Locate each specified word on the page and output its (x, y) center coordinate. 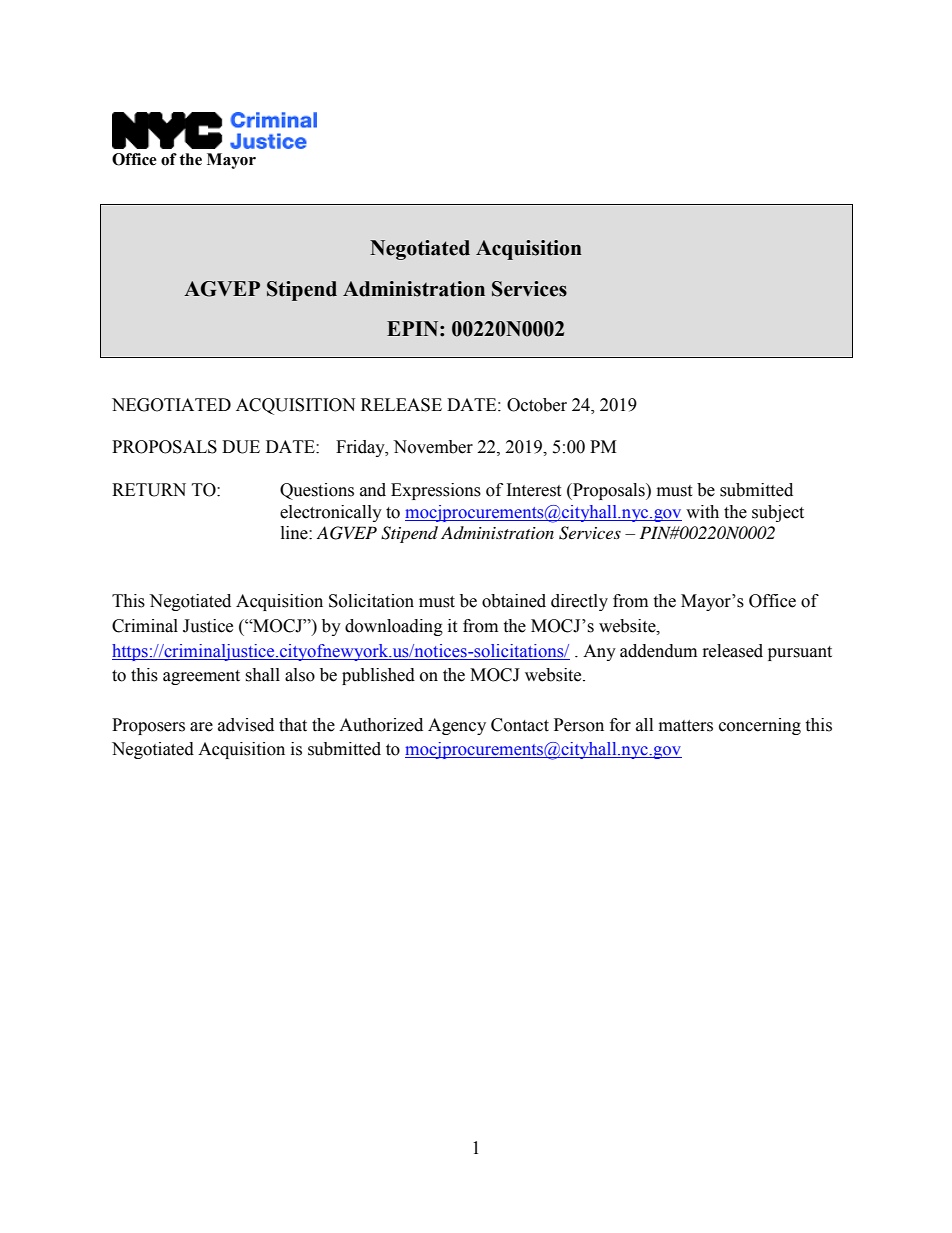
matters (686, 726)
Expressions (436, 491)
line (295, 533)
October (537, 405)
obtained (514, 601)
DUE (241, 447)
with (702, 512)
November (433, 447)
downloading (394, 627)
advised (246, 725)
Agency (457, 726)
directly (579, 602)
